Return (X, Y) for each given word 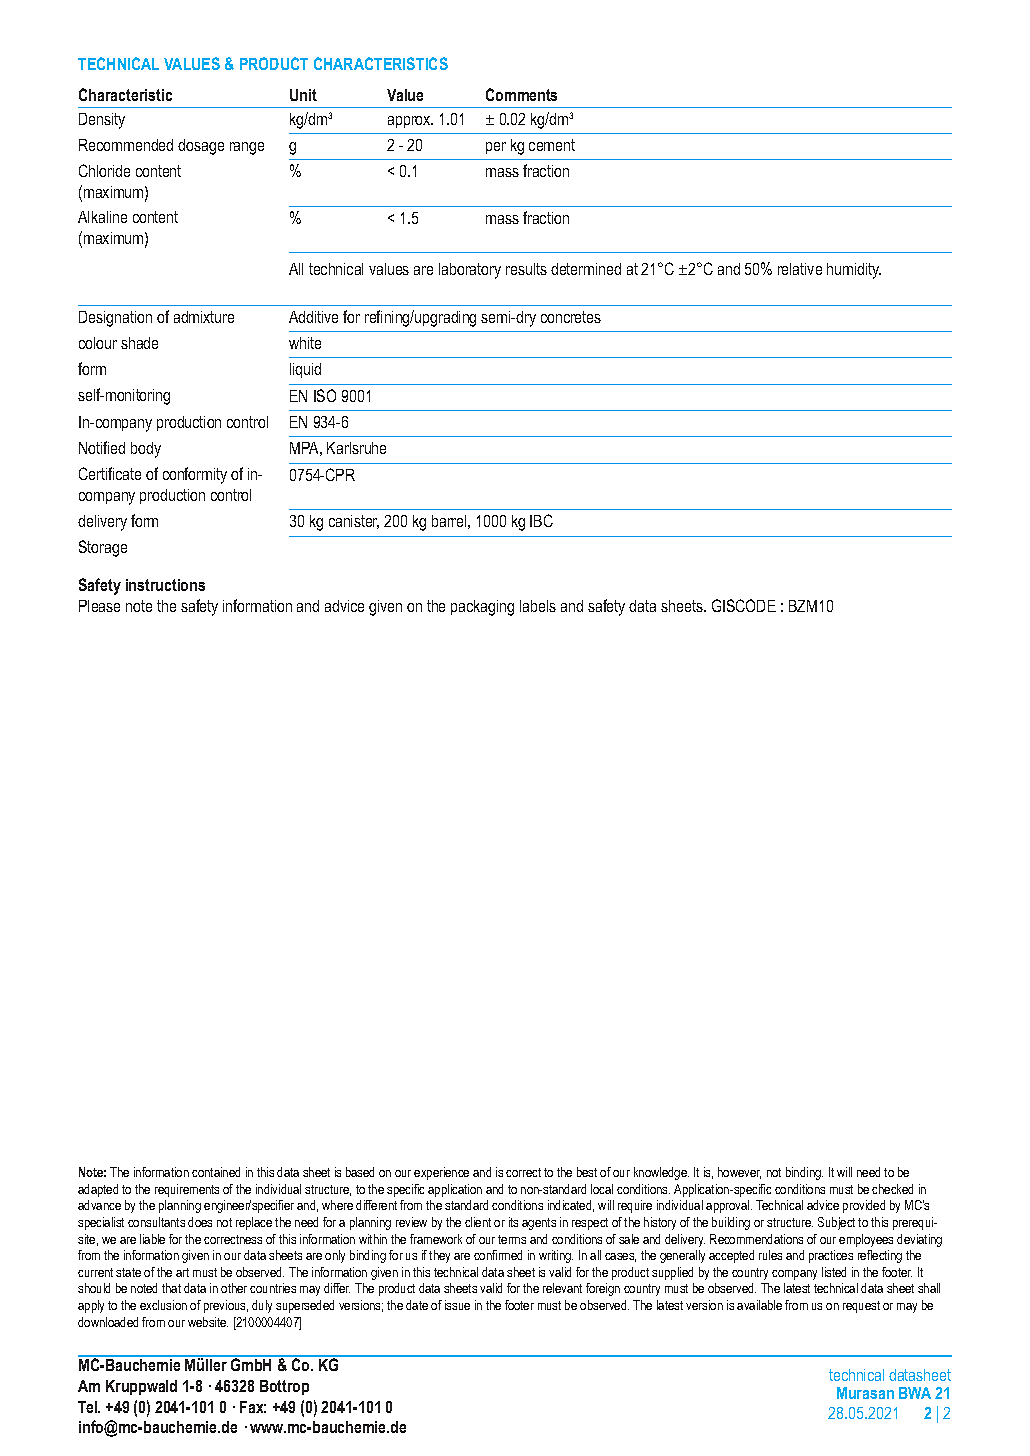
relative (800, 269)
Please (99, 606)
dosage (201, 147)
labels (538, 606)
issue (457, 1305)
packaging (482, 608)
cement (552, 145)
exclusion (163, 1305)
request (861, 1307)
